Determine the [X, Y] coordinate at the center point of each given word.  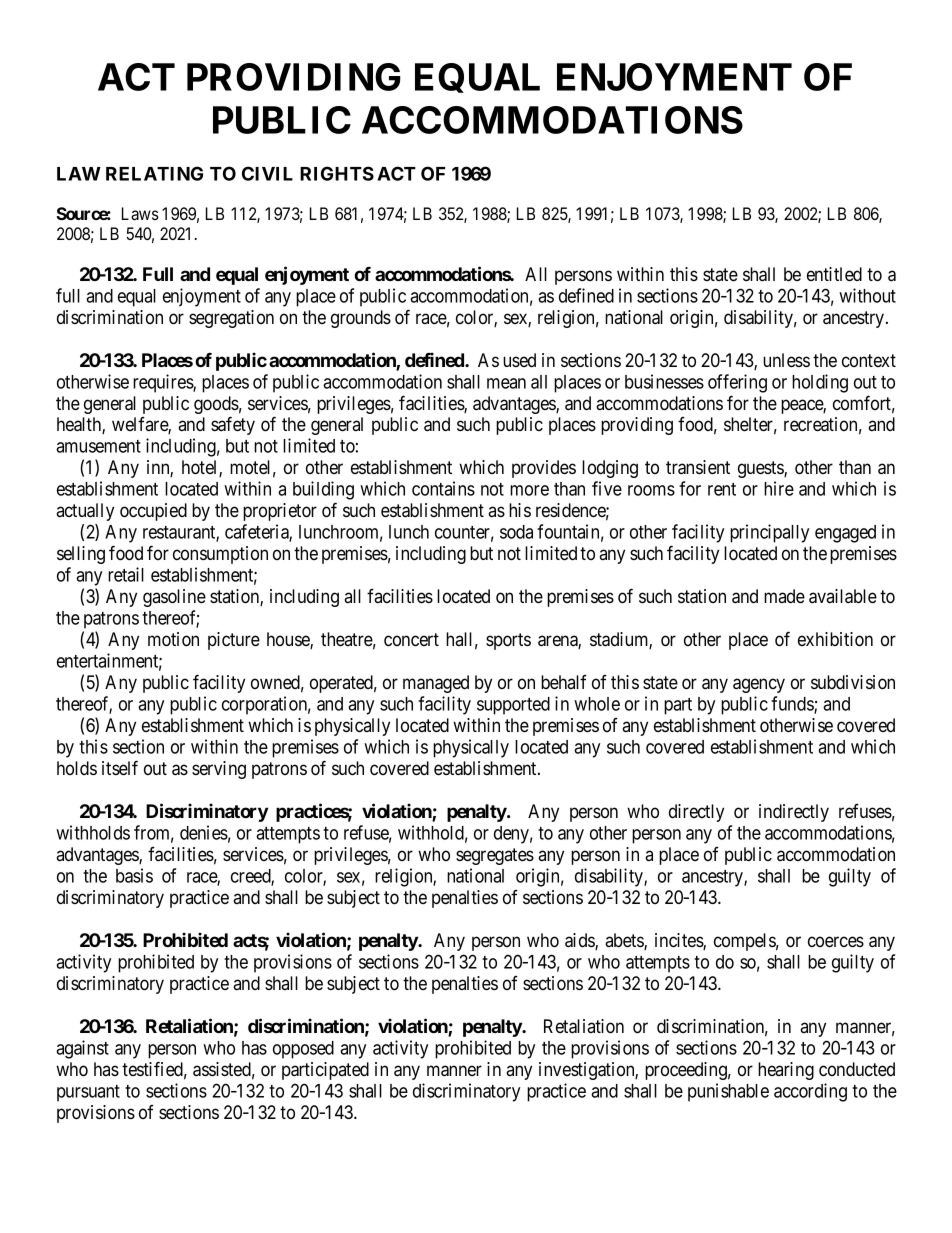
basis [134, 875]
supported [513, 706]
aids [580, 941]
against [82, 1049]
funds [793, 704]
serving [219, 770]
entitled [834, 274]
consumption [220, 555]
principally [769, 533]
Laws [140, 213]
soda [516, 532]
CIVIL [267, 173]
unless [786, 360]
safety [233, 425]
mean [506, 383]
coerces [836, 941]
